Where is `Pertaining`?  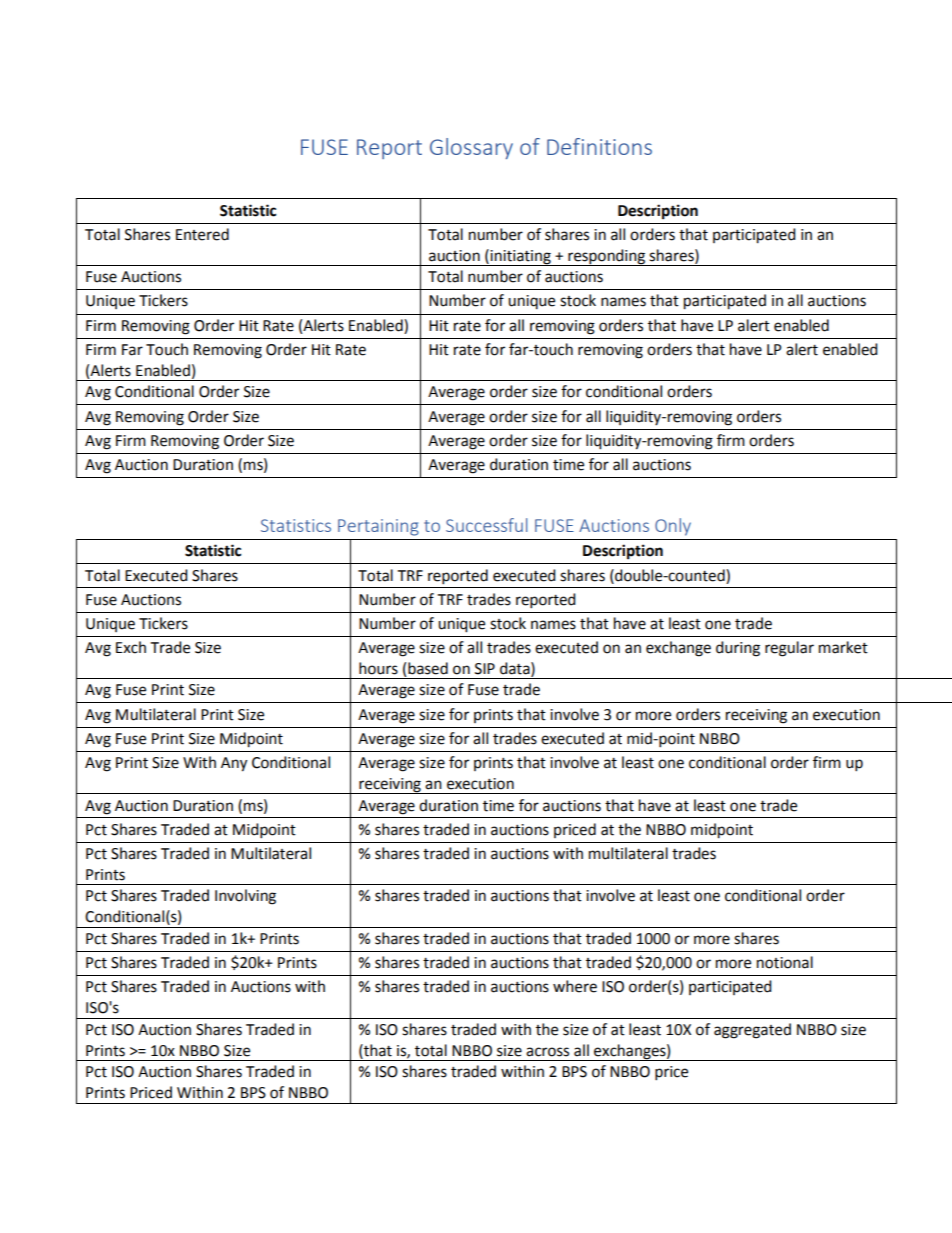
Pertaining is located at coordinates (378, 527).
